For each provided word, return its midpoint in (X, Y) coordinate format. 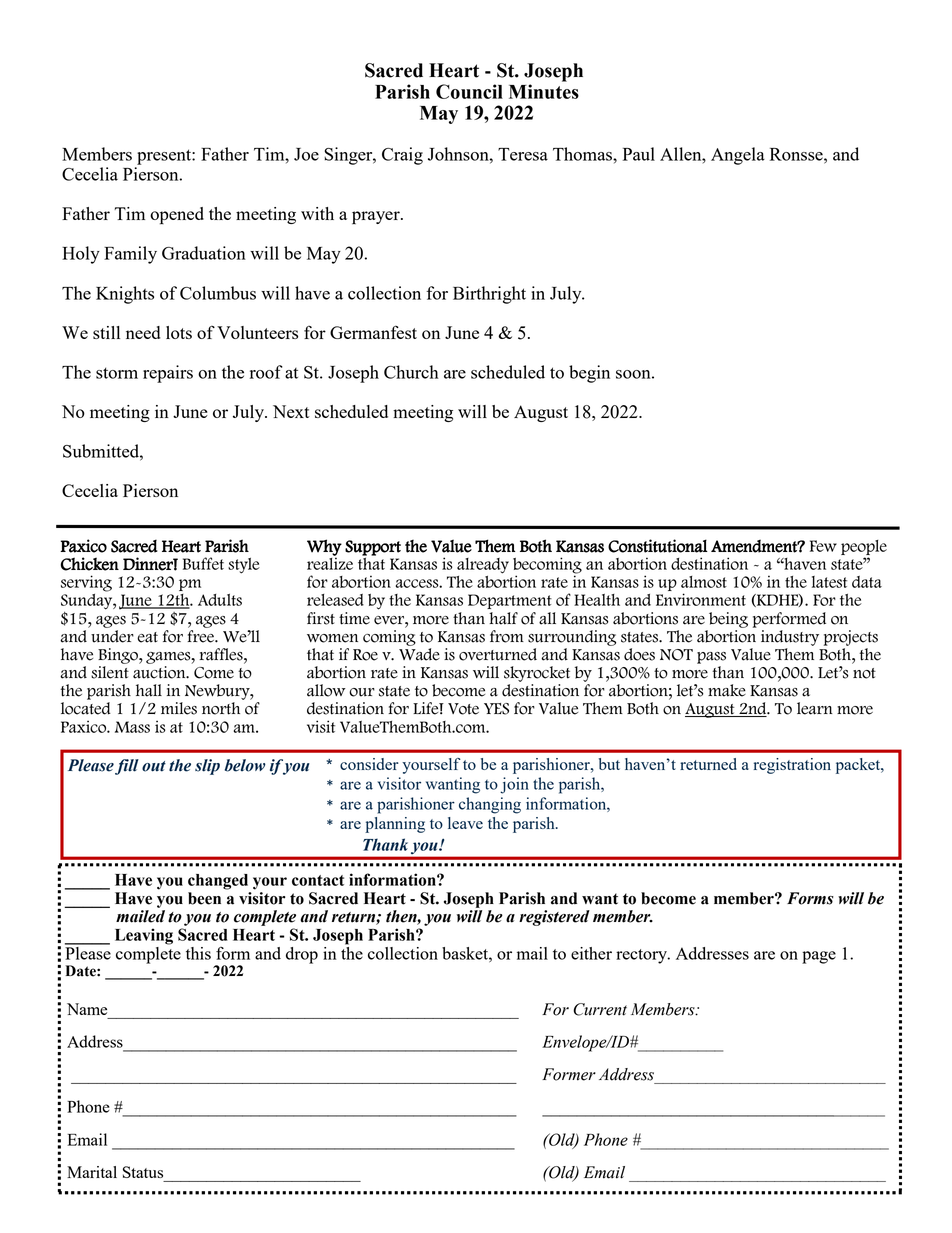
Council (469, 91)
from (507, 636)
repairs (168, 374)
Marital (92, 1172)
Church (411, 372)
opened (177, 216)
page (819, 957)
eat (147, 637)
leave (465, 823)
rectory (642, 956)
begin (589, 374)
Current (600, 1009)
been (204, 898)
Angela (738, 156)
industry (790, 638)
